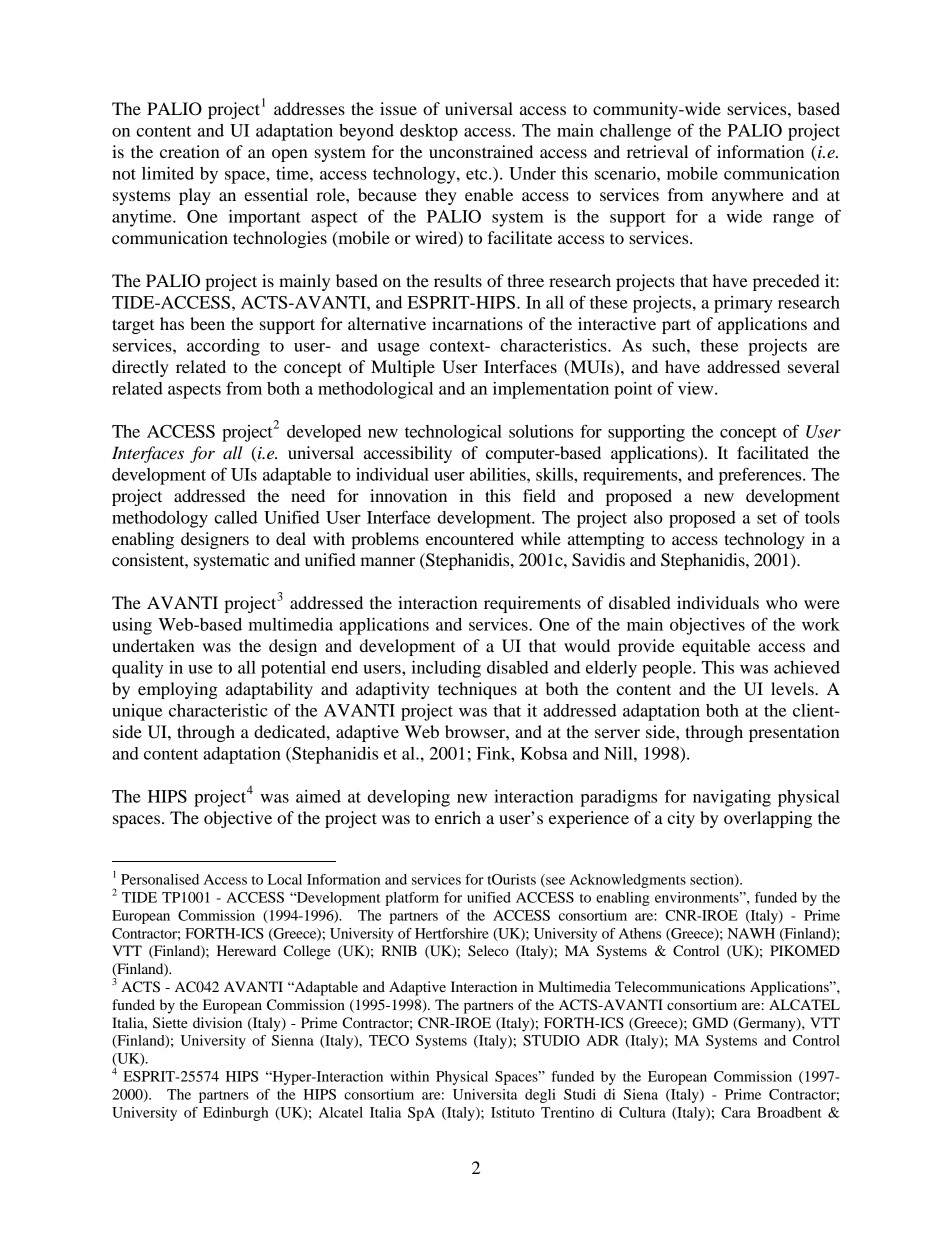  I want to click on anywhere, so click(748, 196).
